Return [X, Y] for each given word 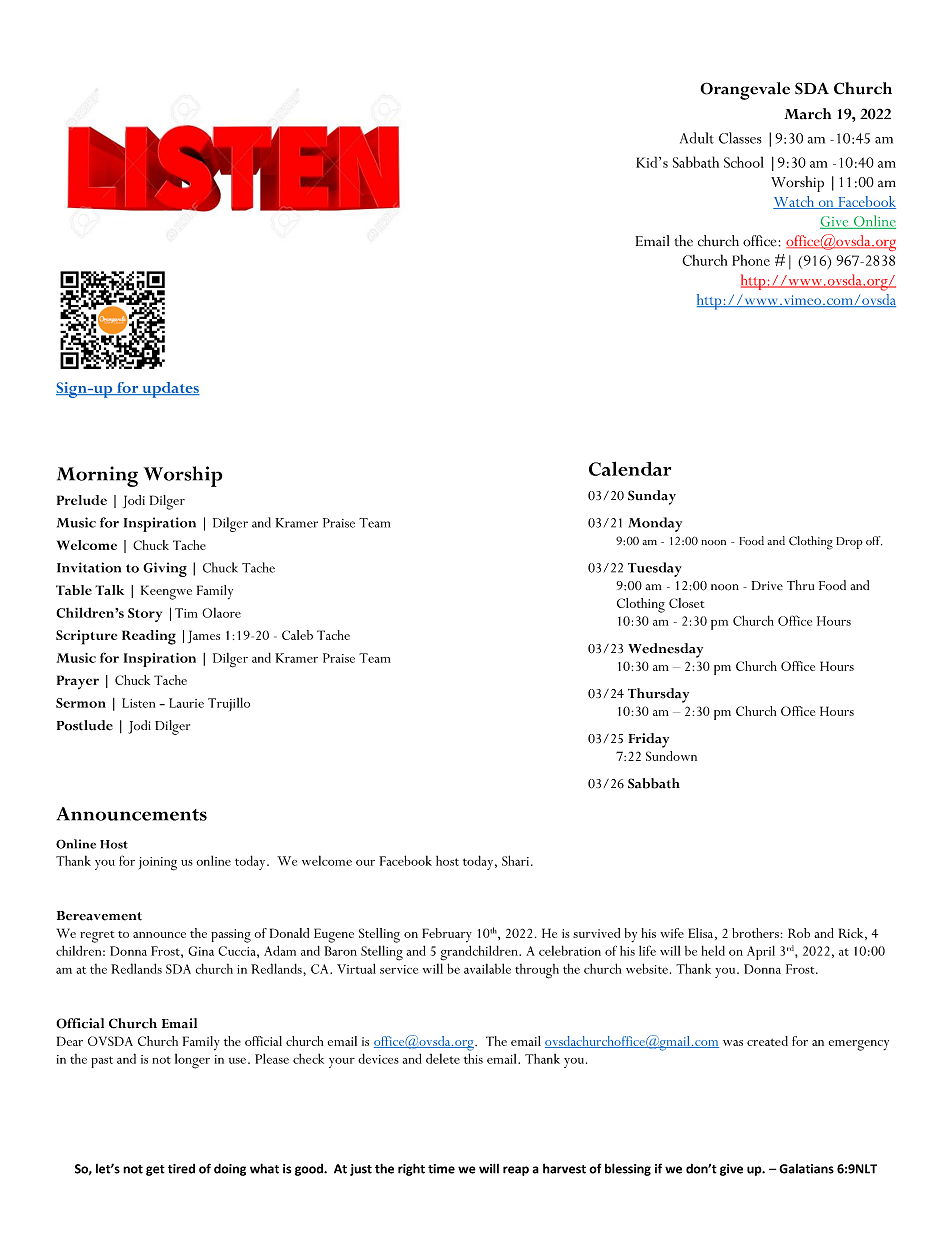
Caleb [297, 635]
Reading [149, 637]
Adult [697, 138]
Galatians [806, 1169]
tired [181, 1169]
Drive [767, 585]
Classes [740, 138]
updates [170, 390]
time [441, 1169]
